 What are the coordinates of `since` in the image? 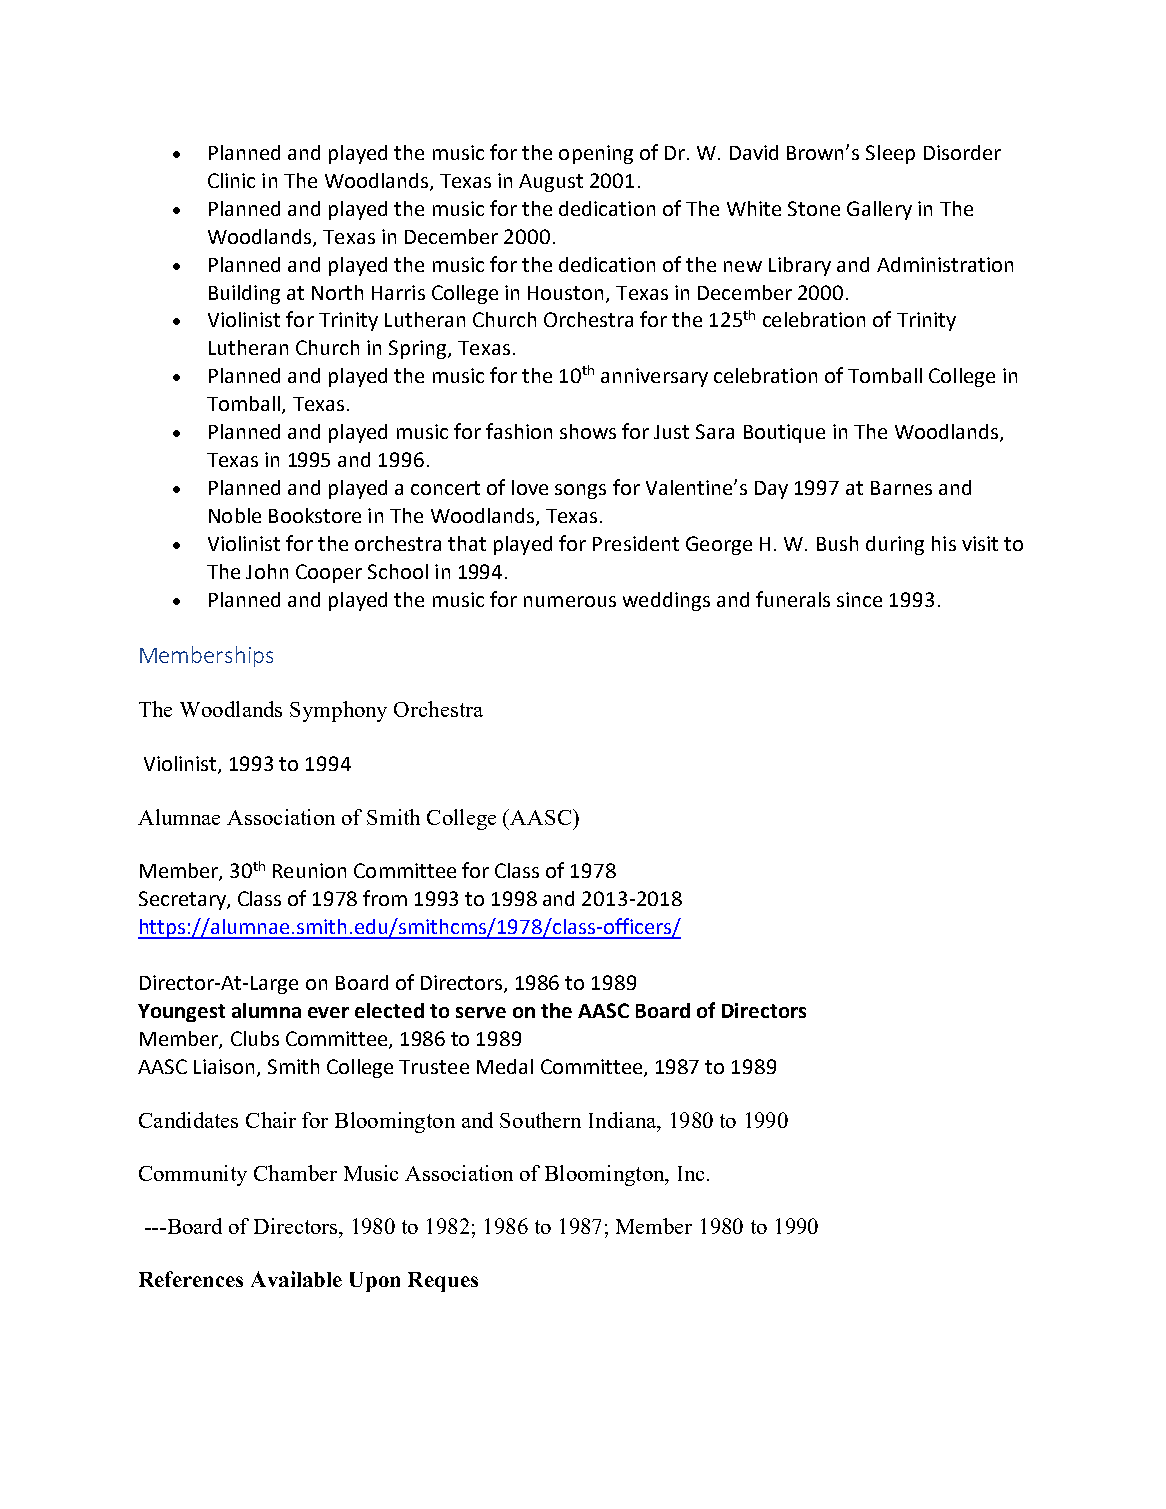 It's located at (859, 599).
